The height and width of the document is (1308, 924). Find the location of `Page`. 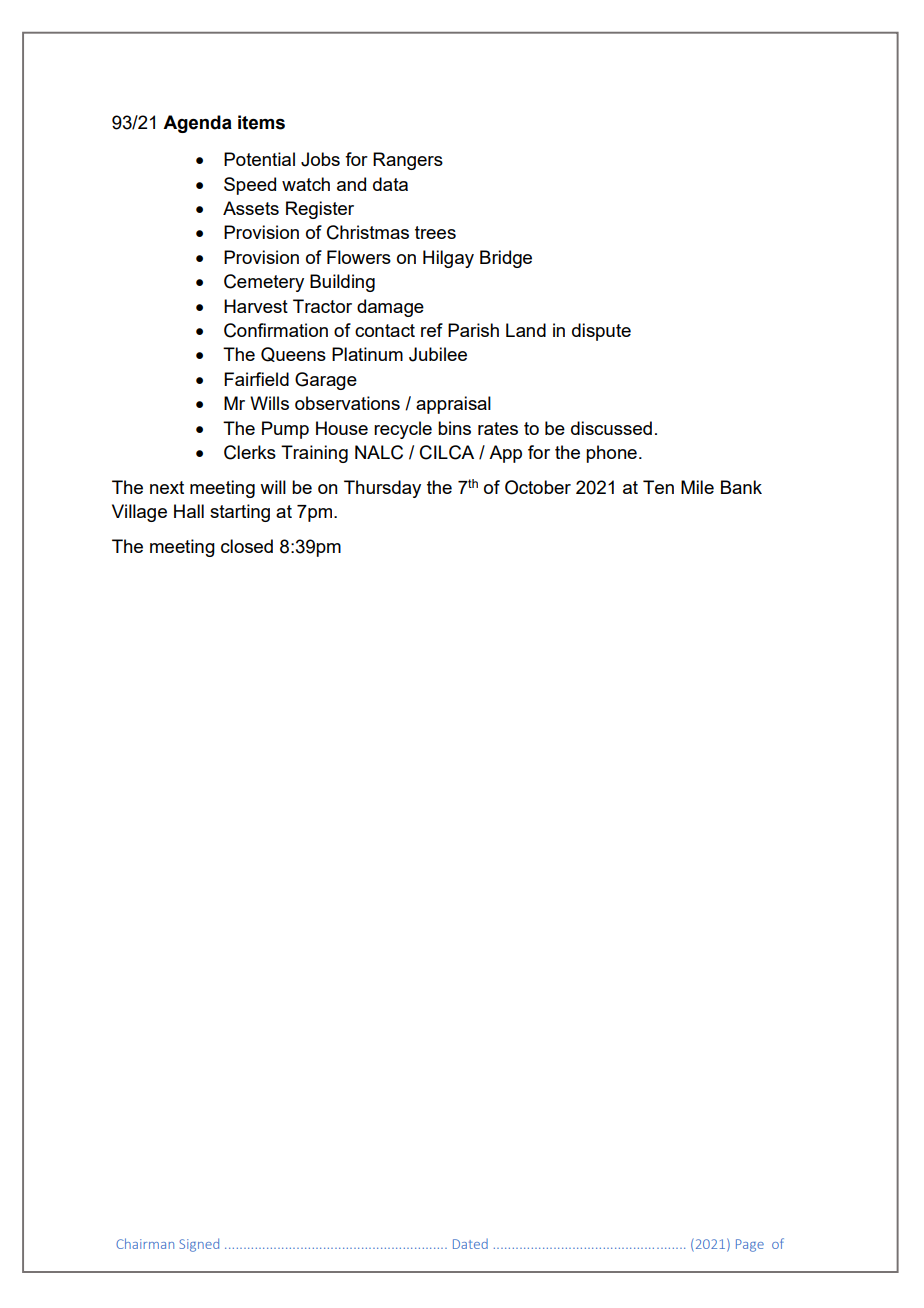

Page is located at coordinates (750, 1245).
